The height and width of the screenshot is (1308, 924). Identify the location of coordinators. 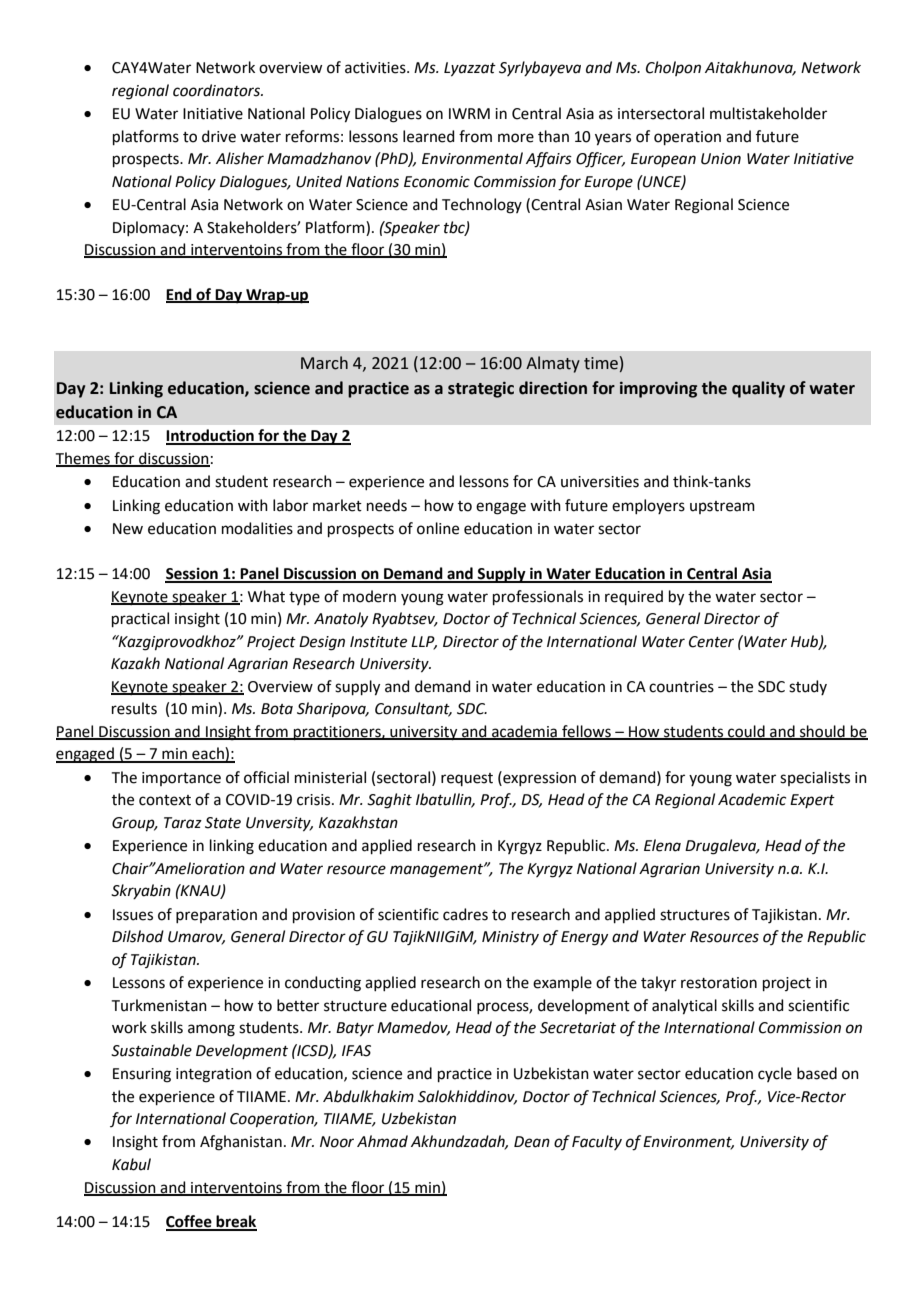
(217, 90).
